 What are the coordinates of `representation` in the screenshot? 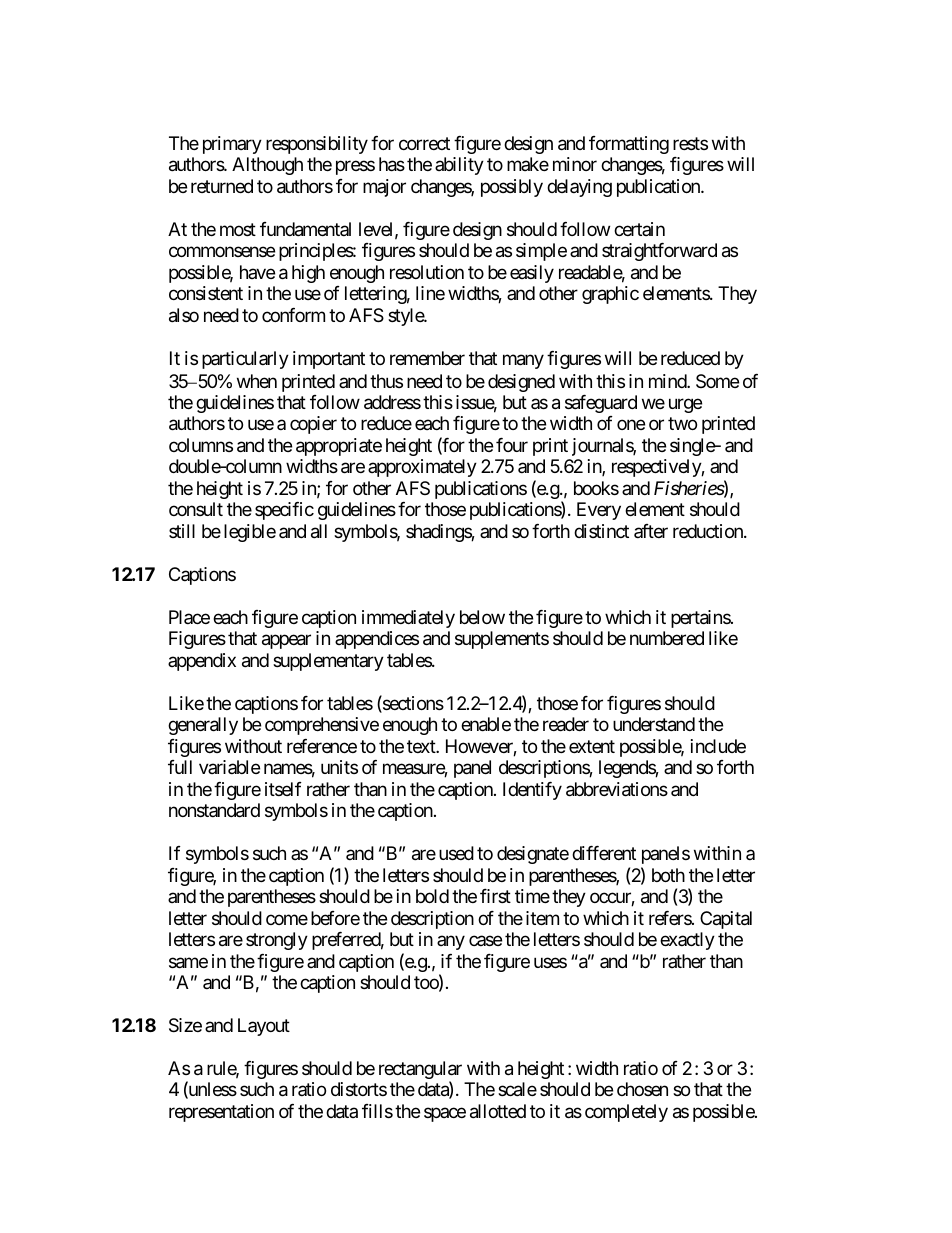 It's located at (221, 1113).
